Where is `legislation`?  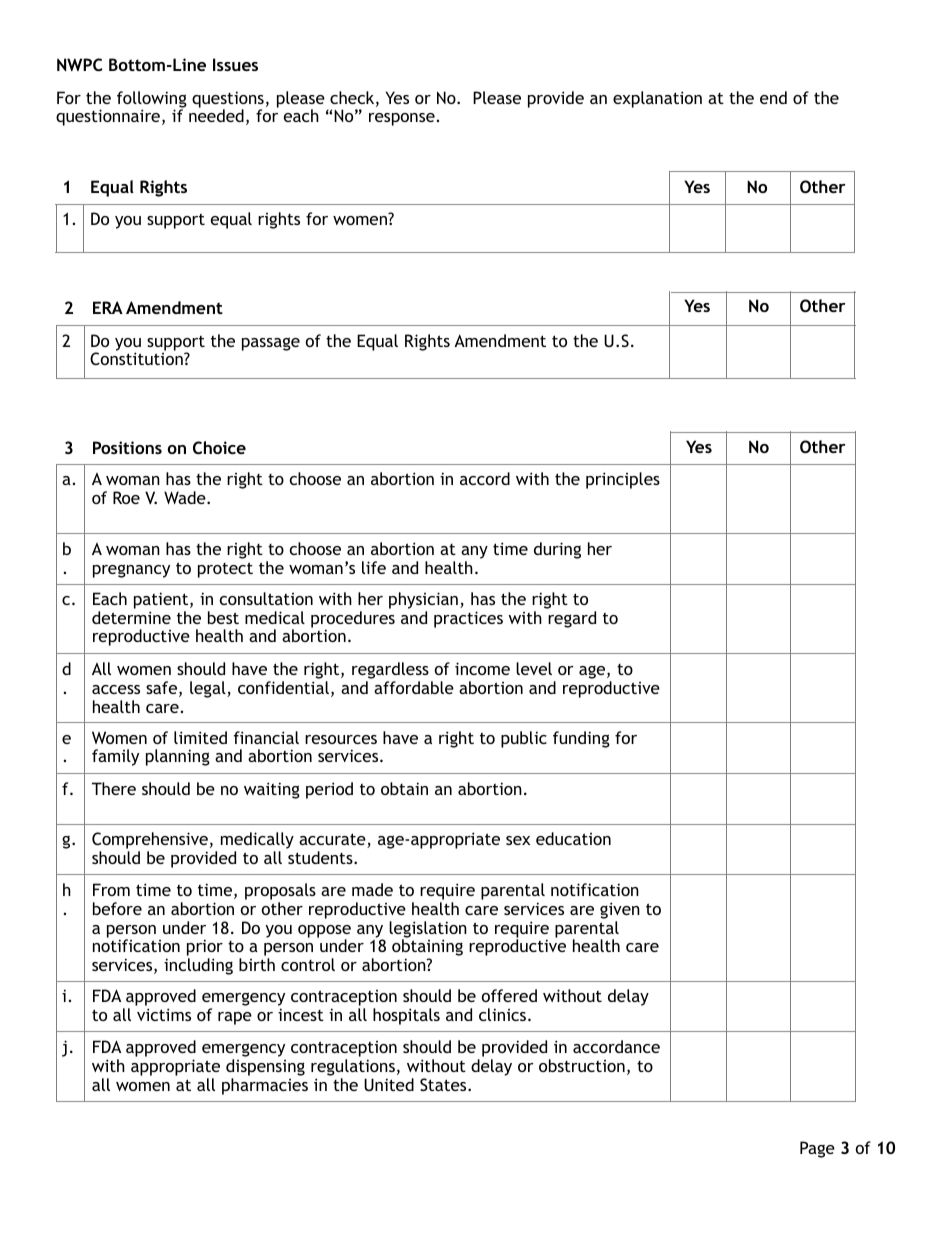 legislation is located at coordinates (428, 930).
